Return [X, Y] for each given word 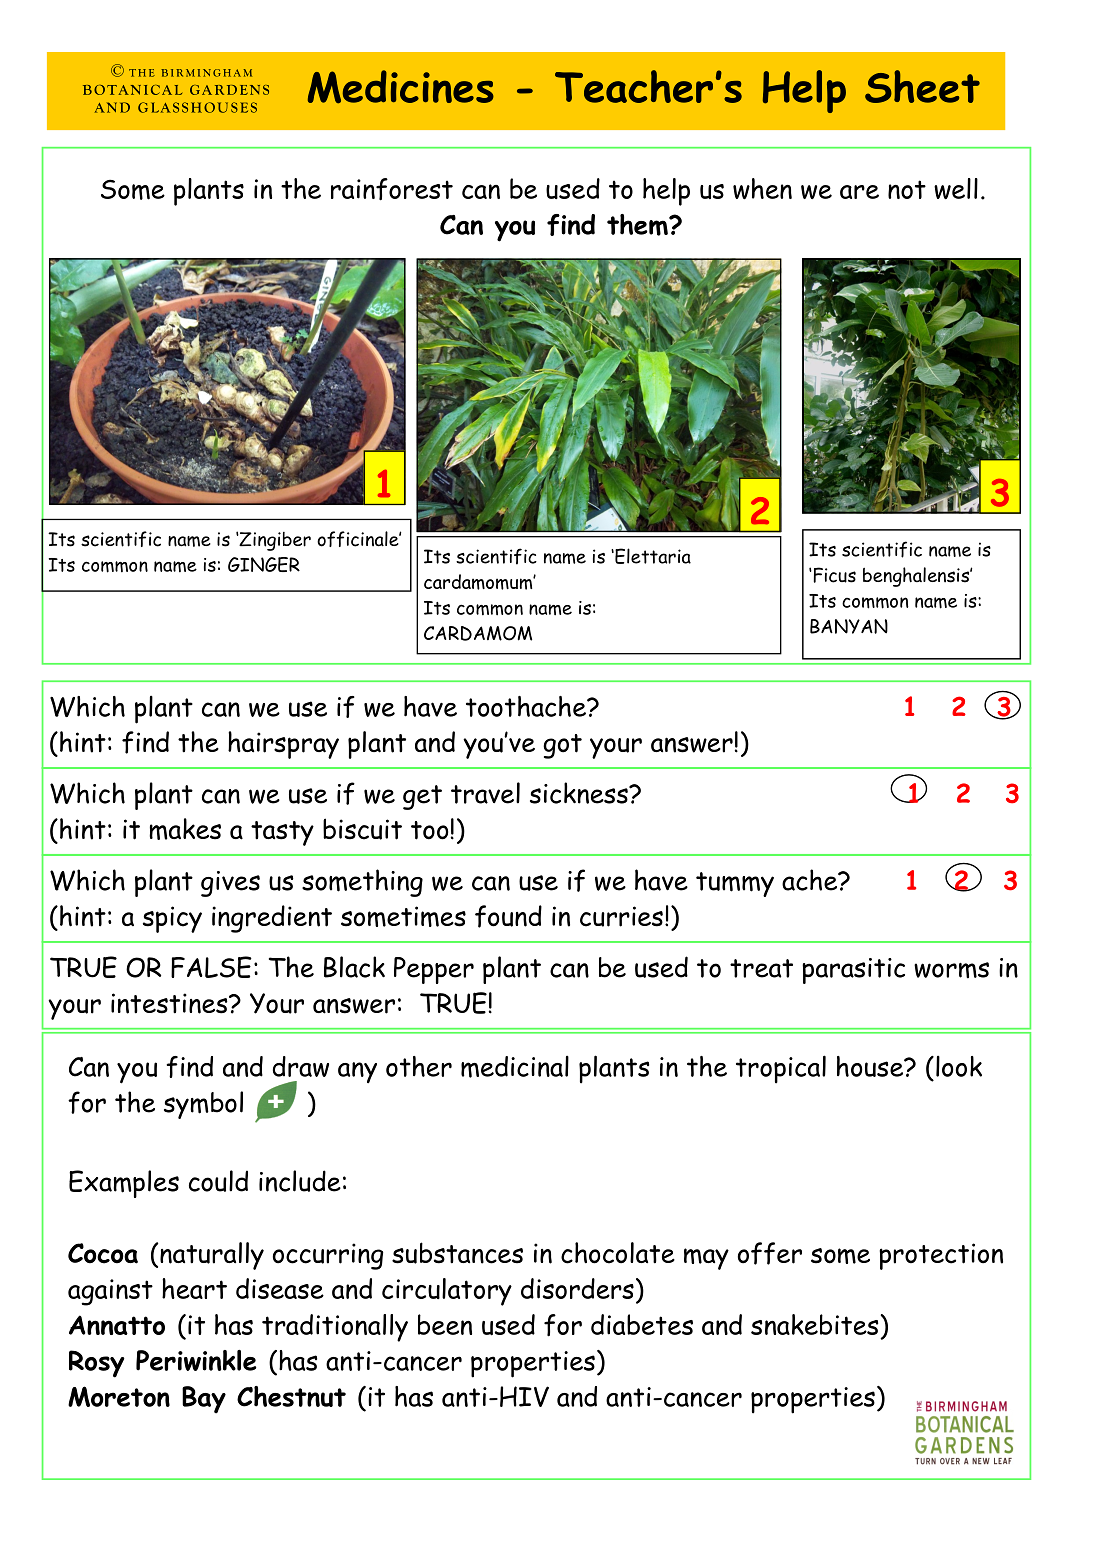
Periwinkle [196, 1360]
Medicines [401, 87]
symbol [203, 1105]
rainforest [392, 189]
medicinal [515, 1067]
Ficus [833, 575]
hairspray [283, 745]
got [562, 746]
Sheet [922, 86]
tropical [781, 1069]
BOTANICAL [132, 90]
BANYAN [849, 626]
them [638, 225]
